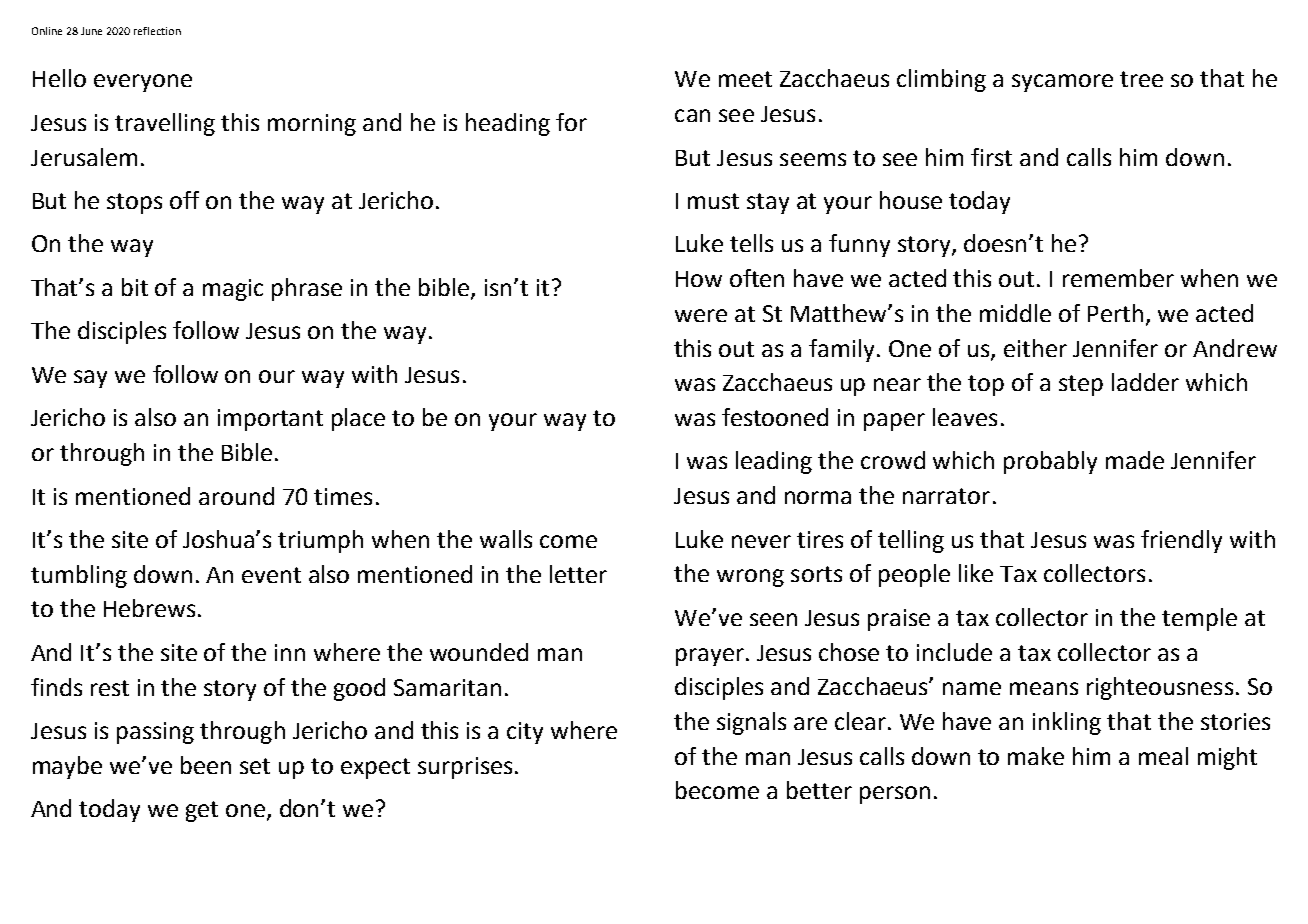 The height and width of the screenshot is (924, 1308). What do you see at coordinates (578, 574) in the screenshot?
I see `letter` at bounding box center [578, 574].
